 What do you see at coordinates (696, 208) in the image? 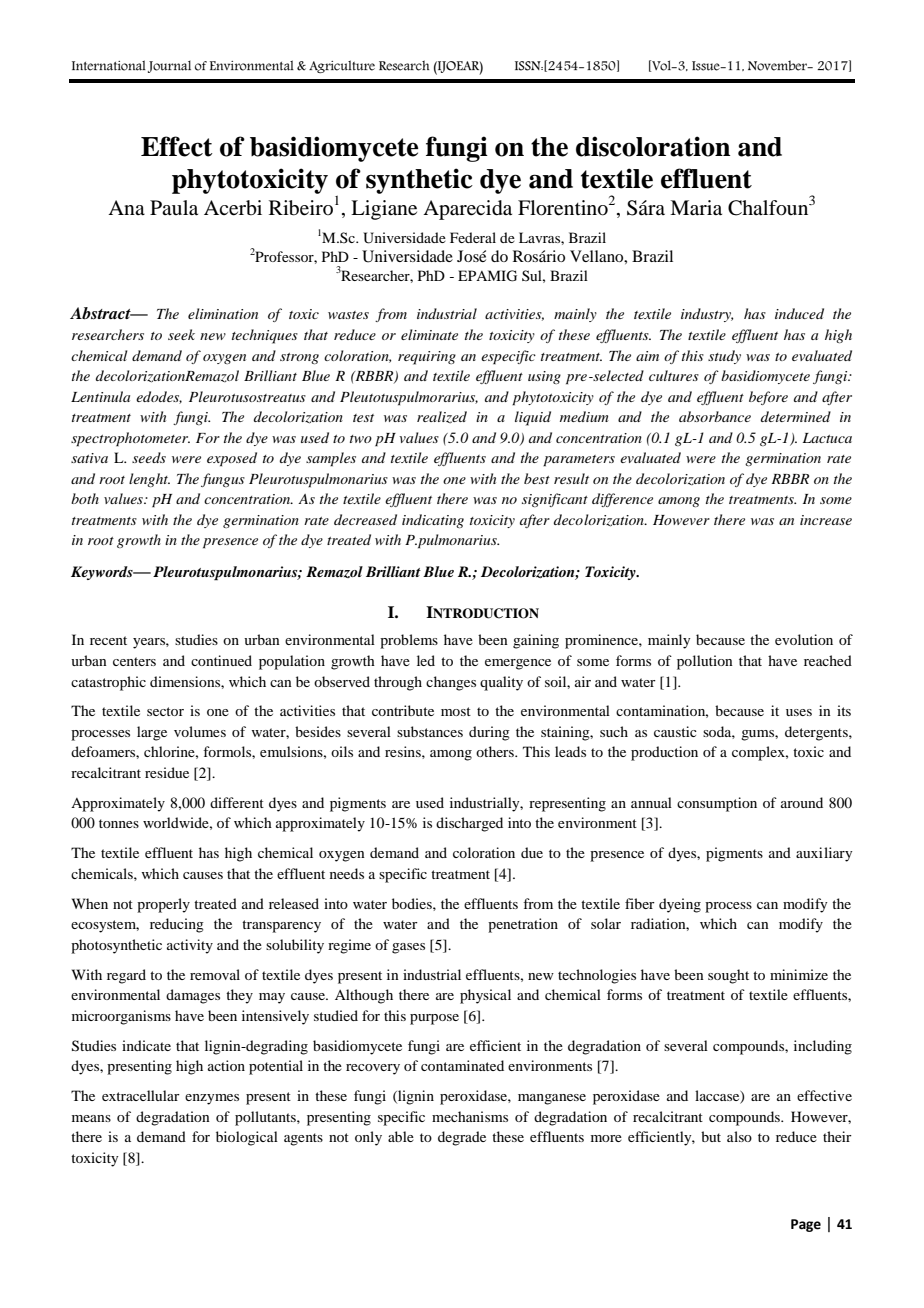
I see `Maria` at bounding box center [696, 208].
